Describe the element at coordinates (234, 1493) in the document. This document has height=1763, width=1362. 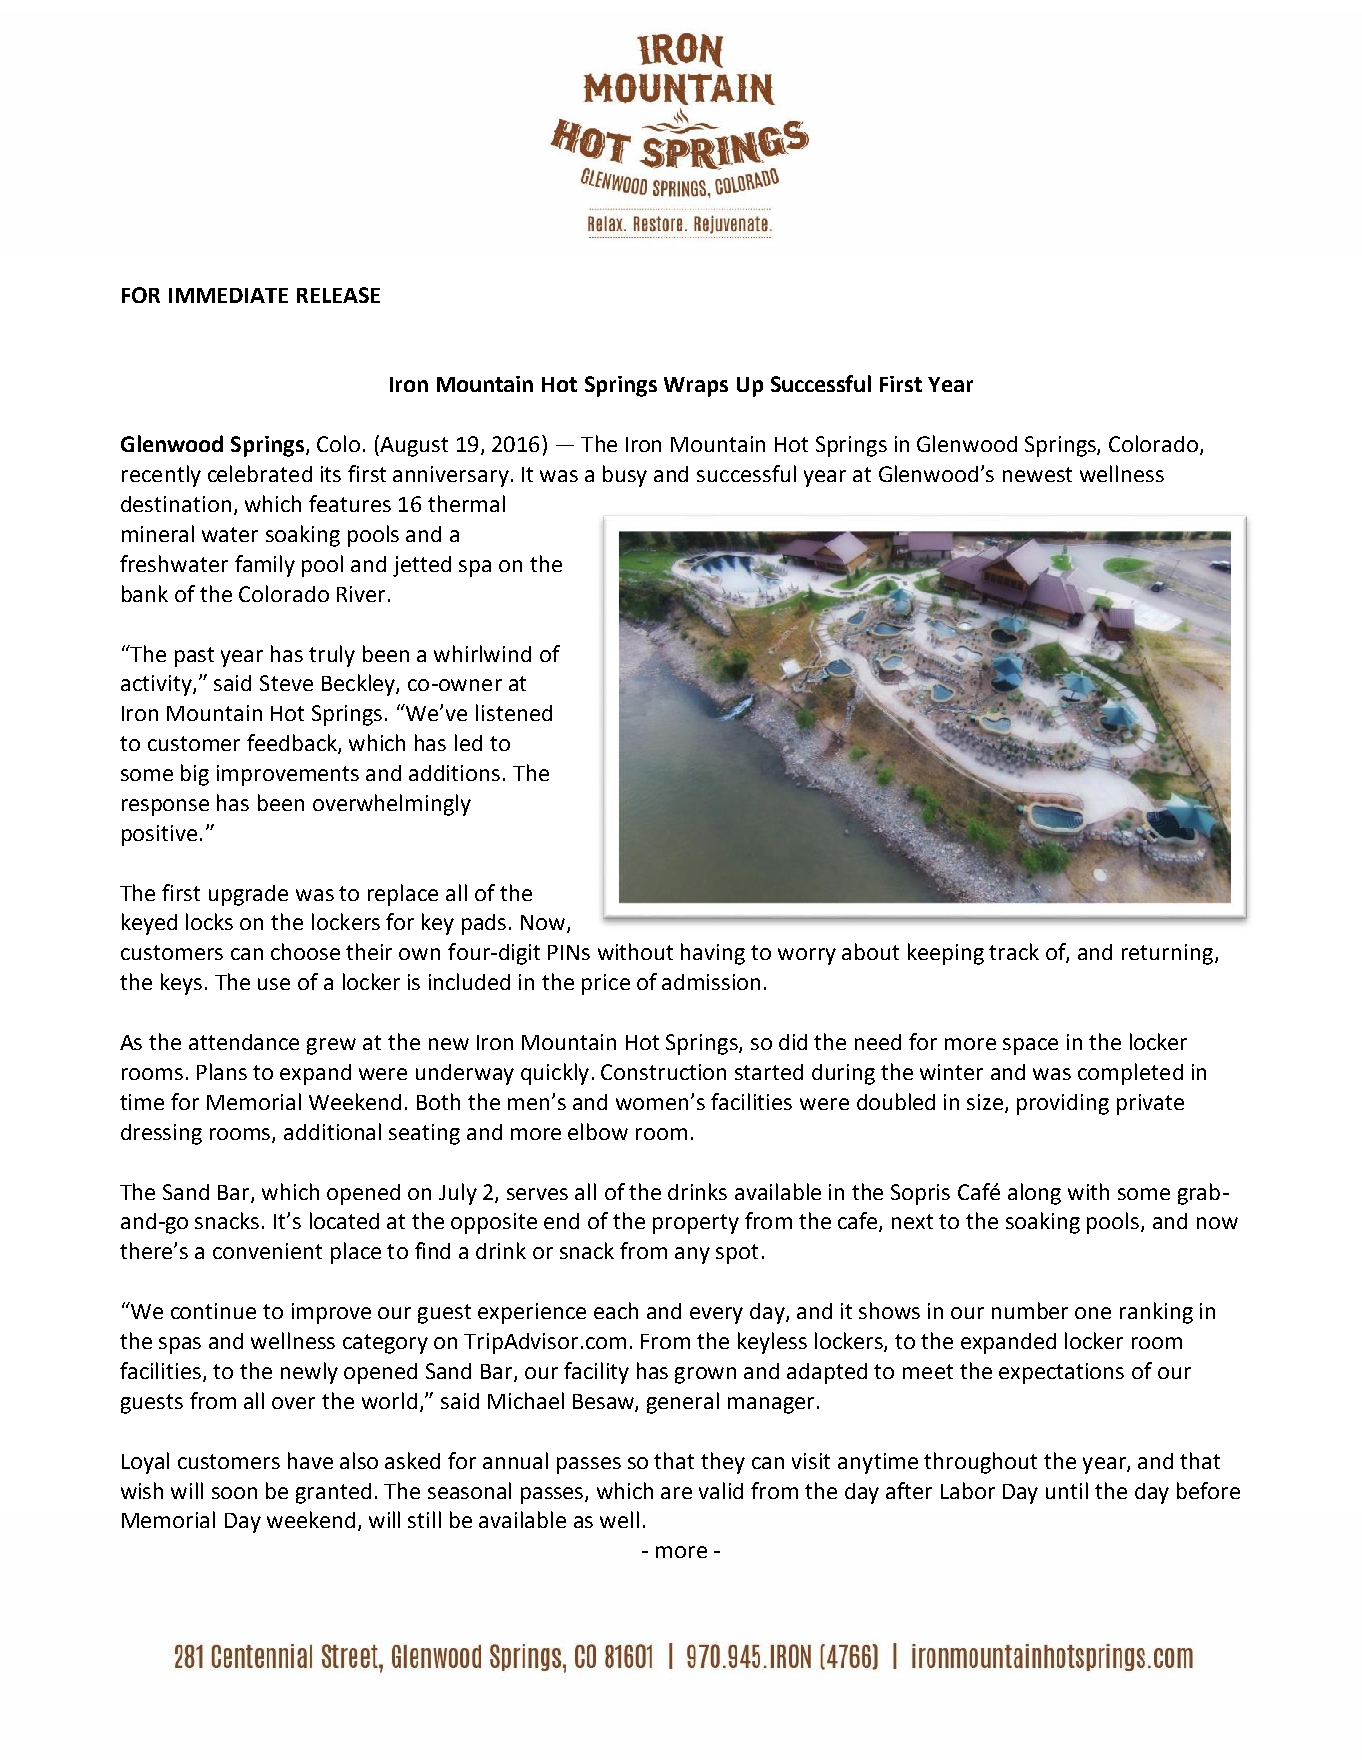
I see `soon` at that location.
